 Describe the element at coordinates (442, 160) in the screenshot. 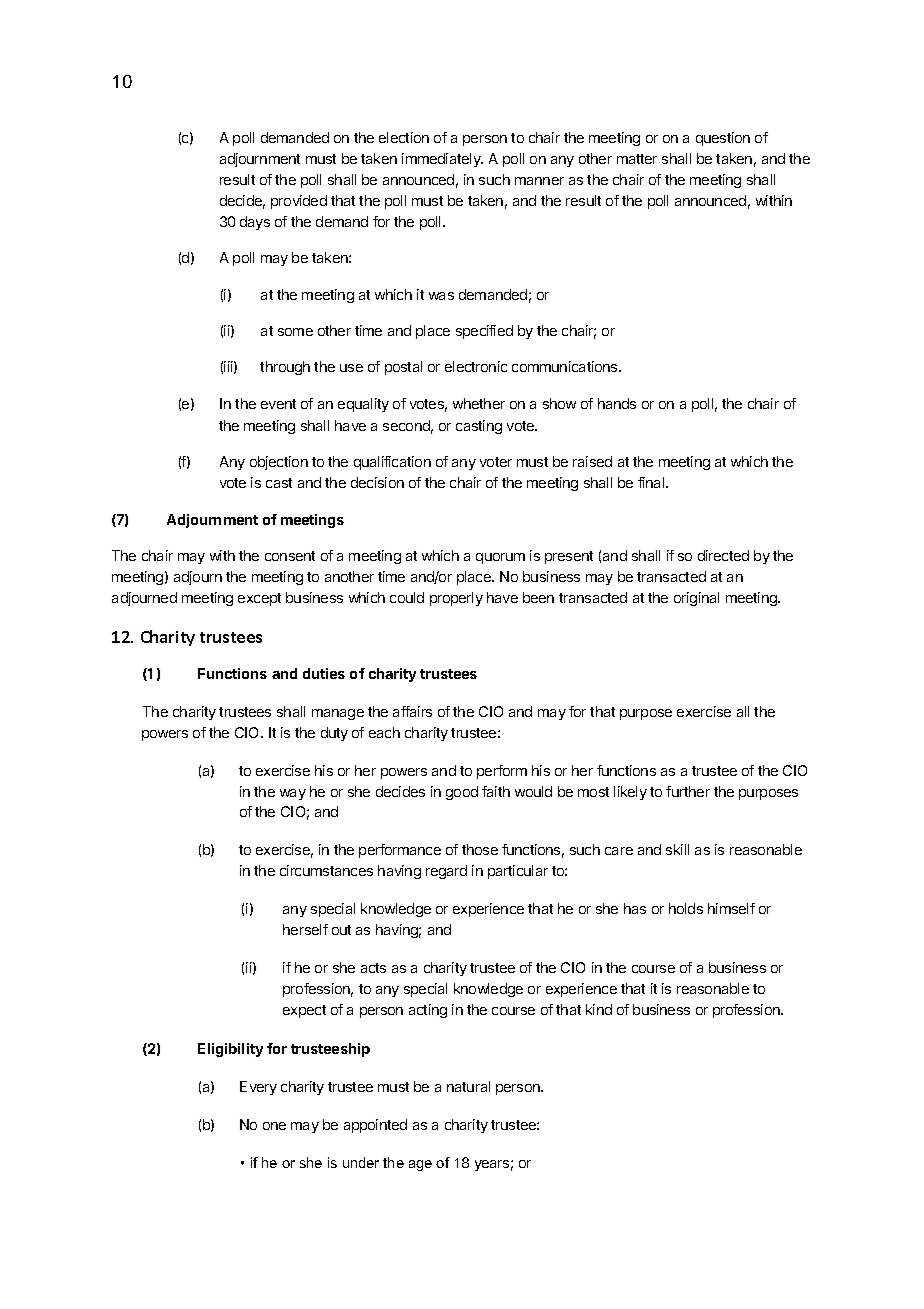

I see `immediately` at that location.
